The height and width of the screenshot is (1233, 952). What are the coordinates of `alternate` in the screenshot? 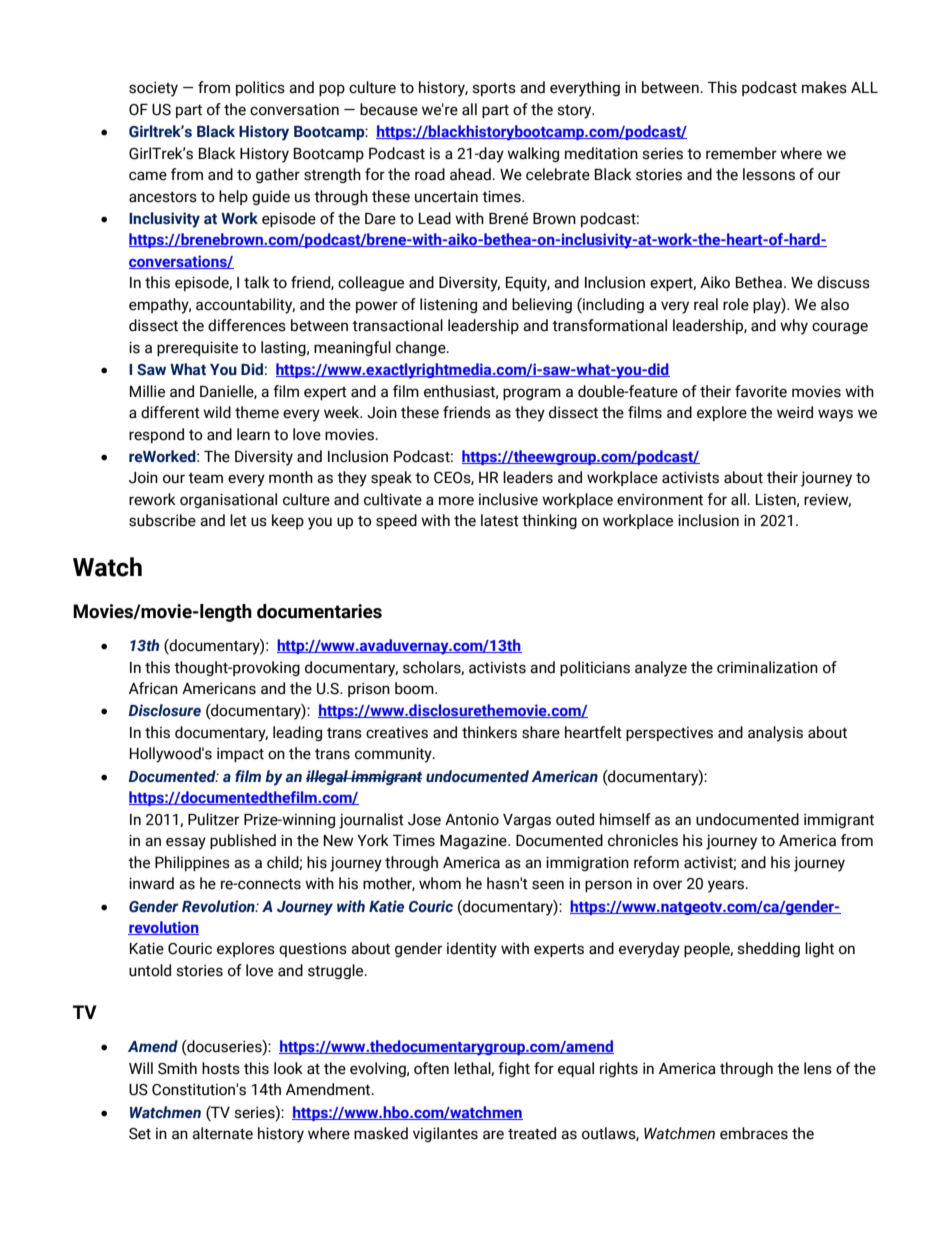 It's located at (222, 1133).
